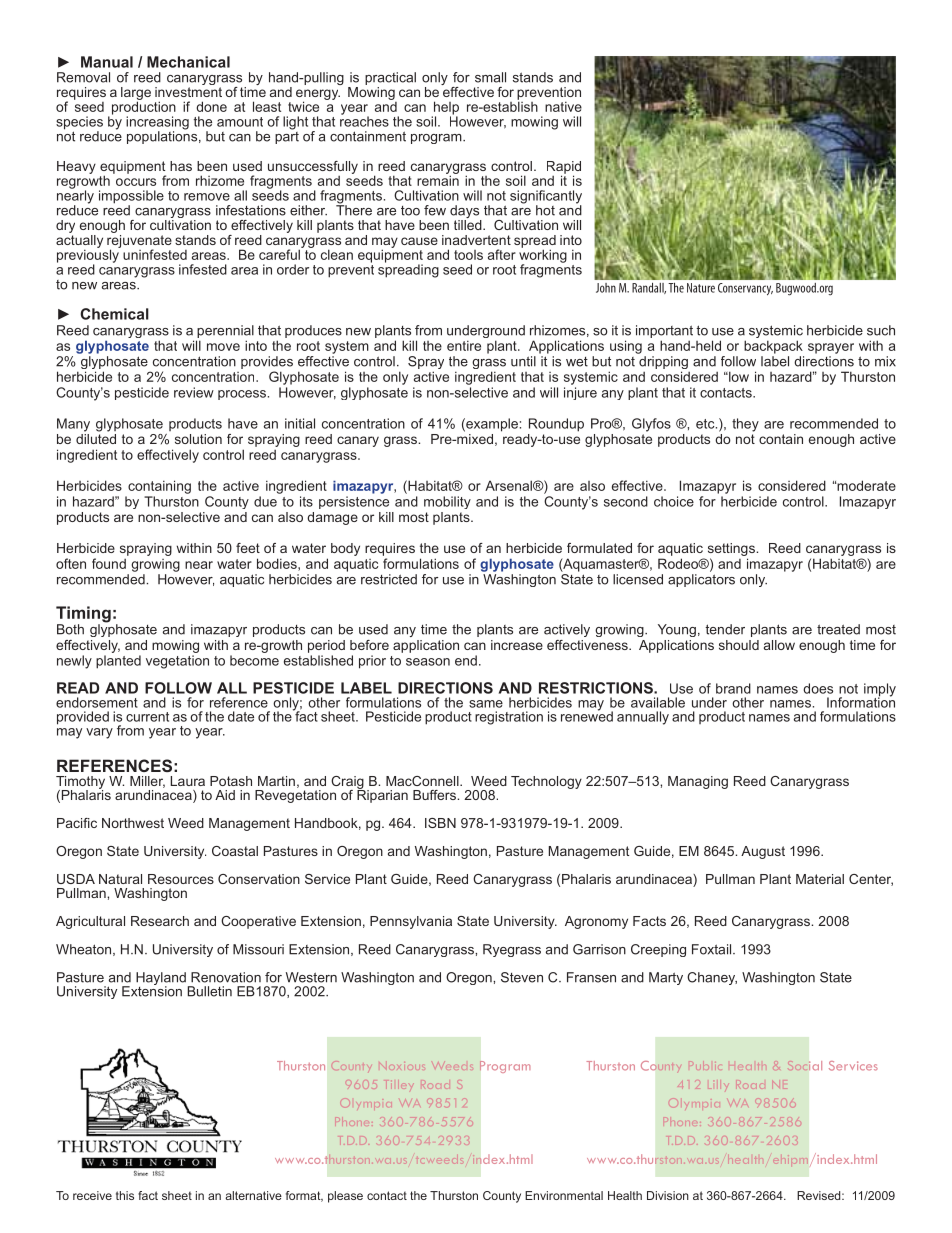 Image resolution: width=952 pixels, height=1233 pixels. What do you see at coordinates (779, 645) in the image?
I see `allow` at bounding box center [779, 645].
